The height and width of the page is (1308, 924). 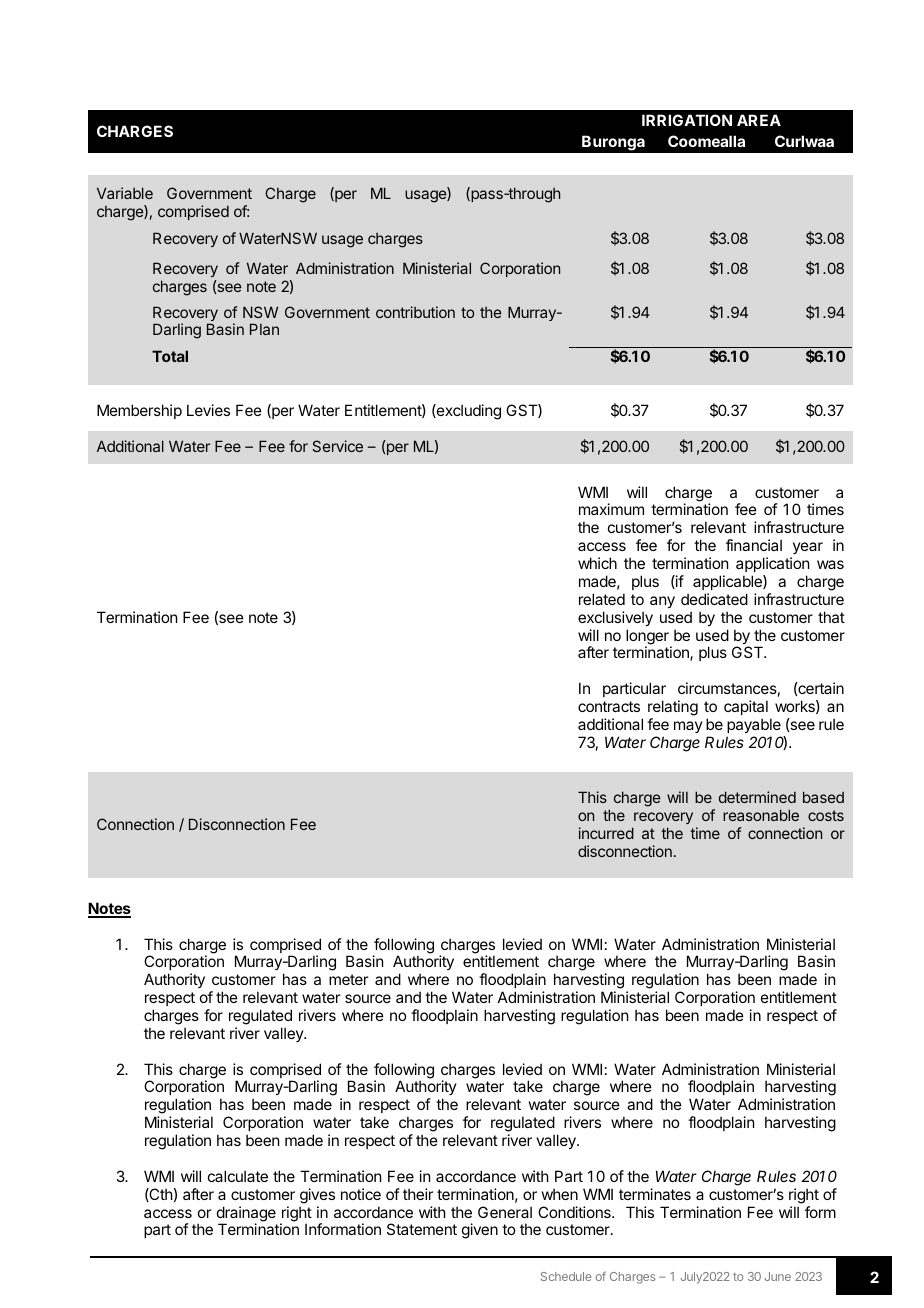 I want to click on Membership, so click(x=139, y=411).
